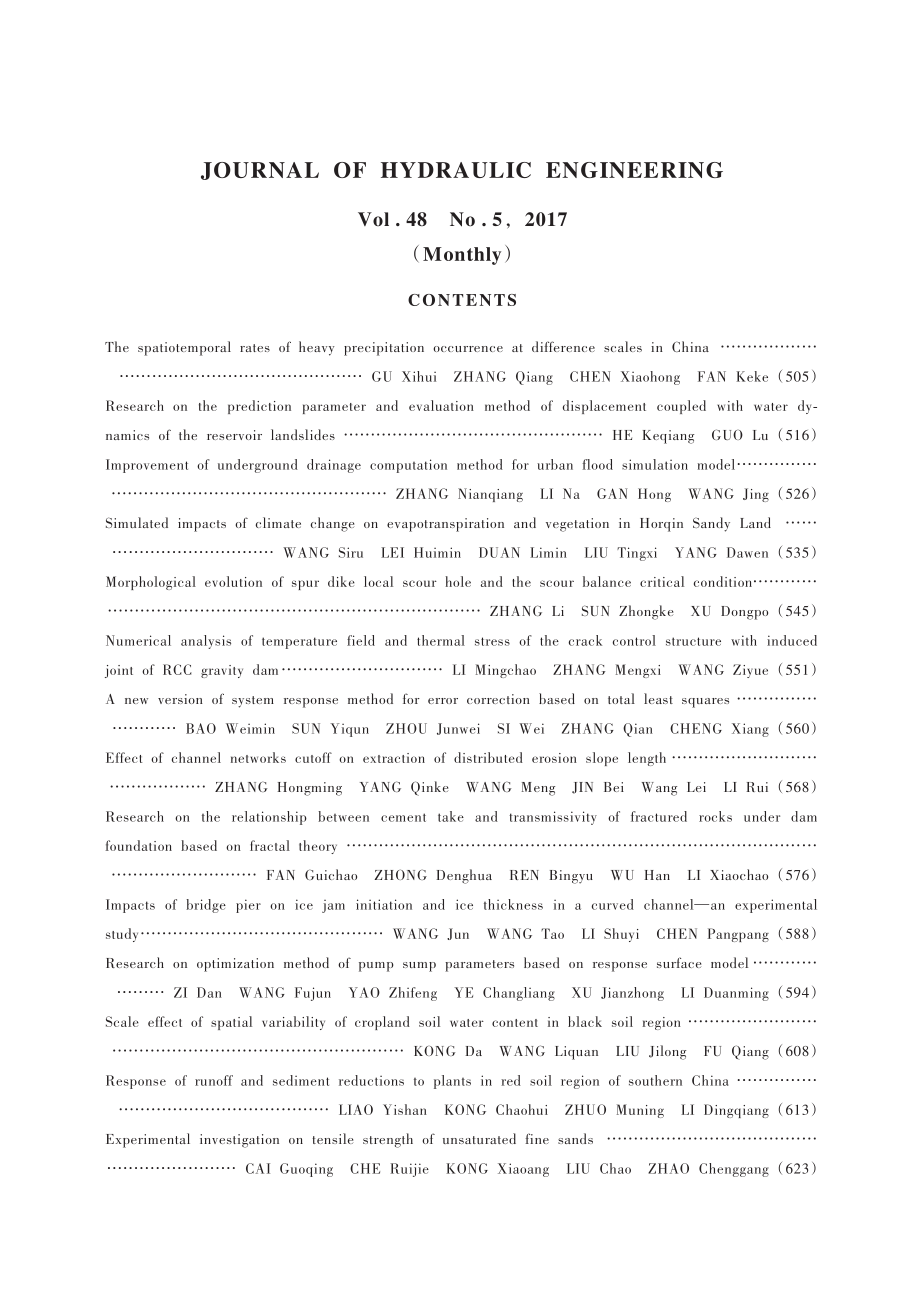  I want to click on thermal, so click(441, 640).
